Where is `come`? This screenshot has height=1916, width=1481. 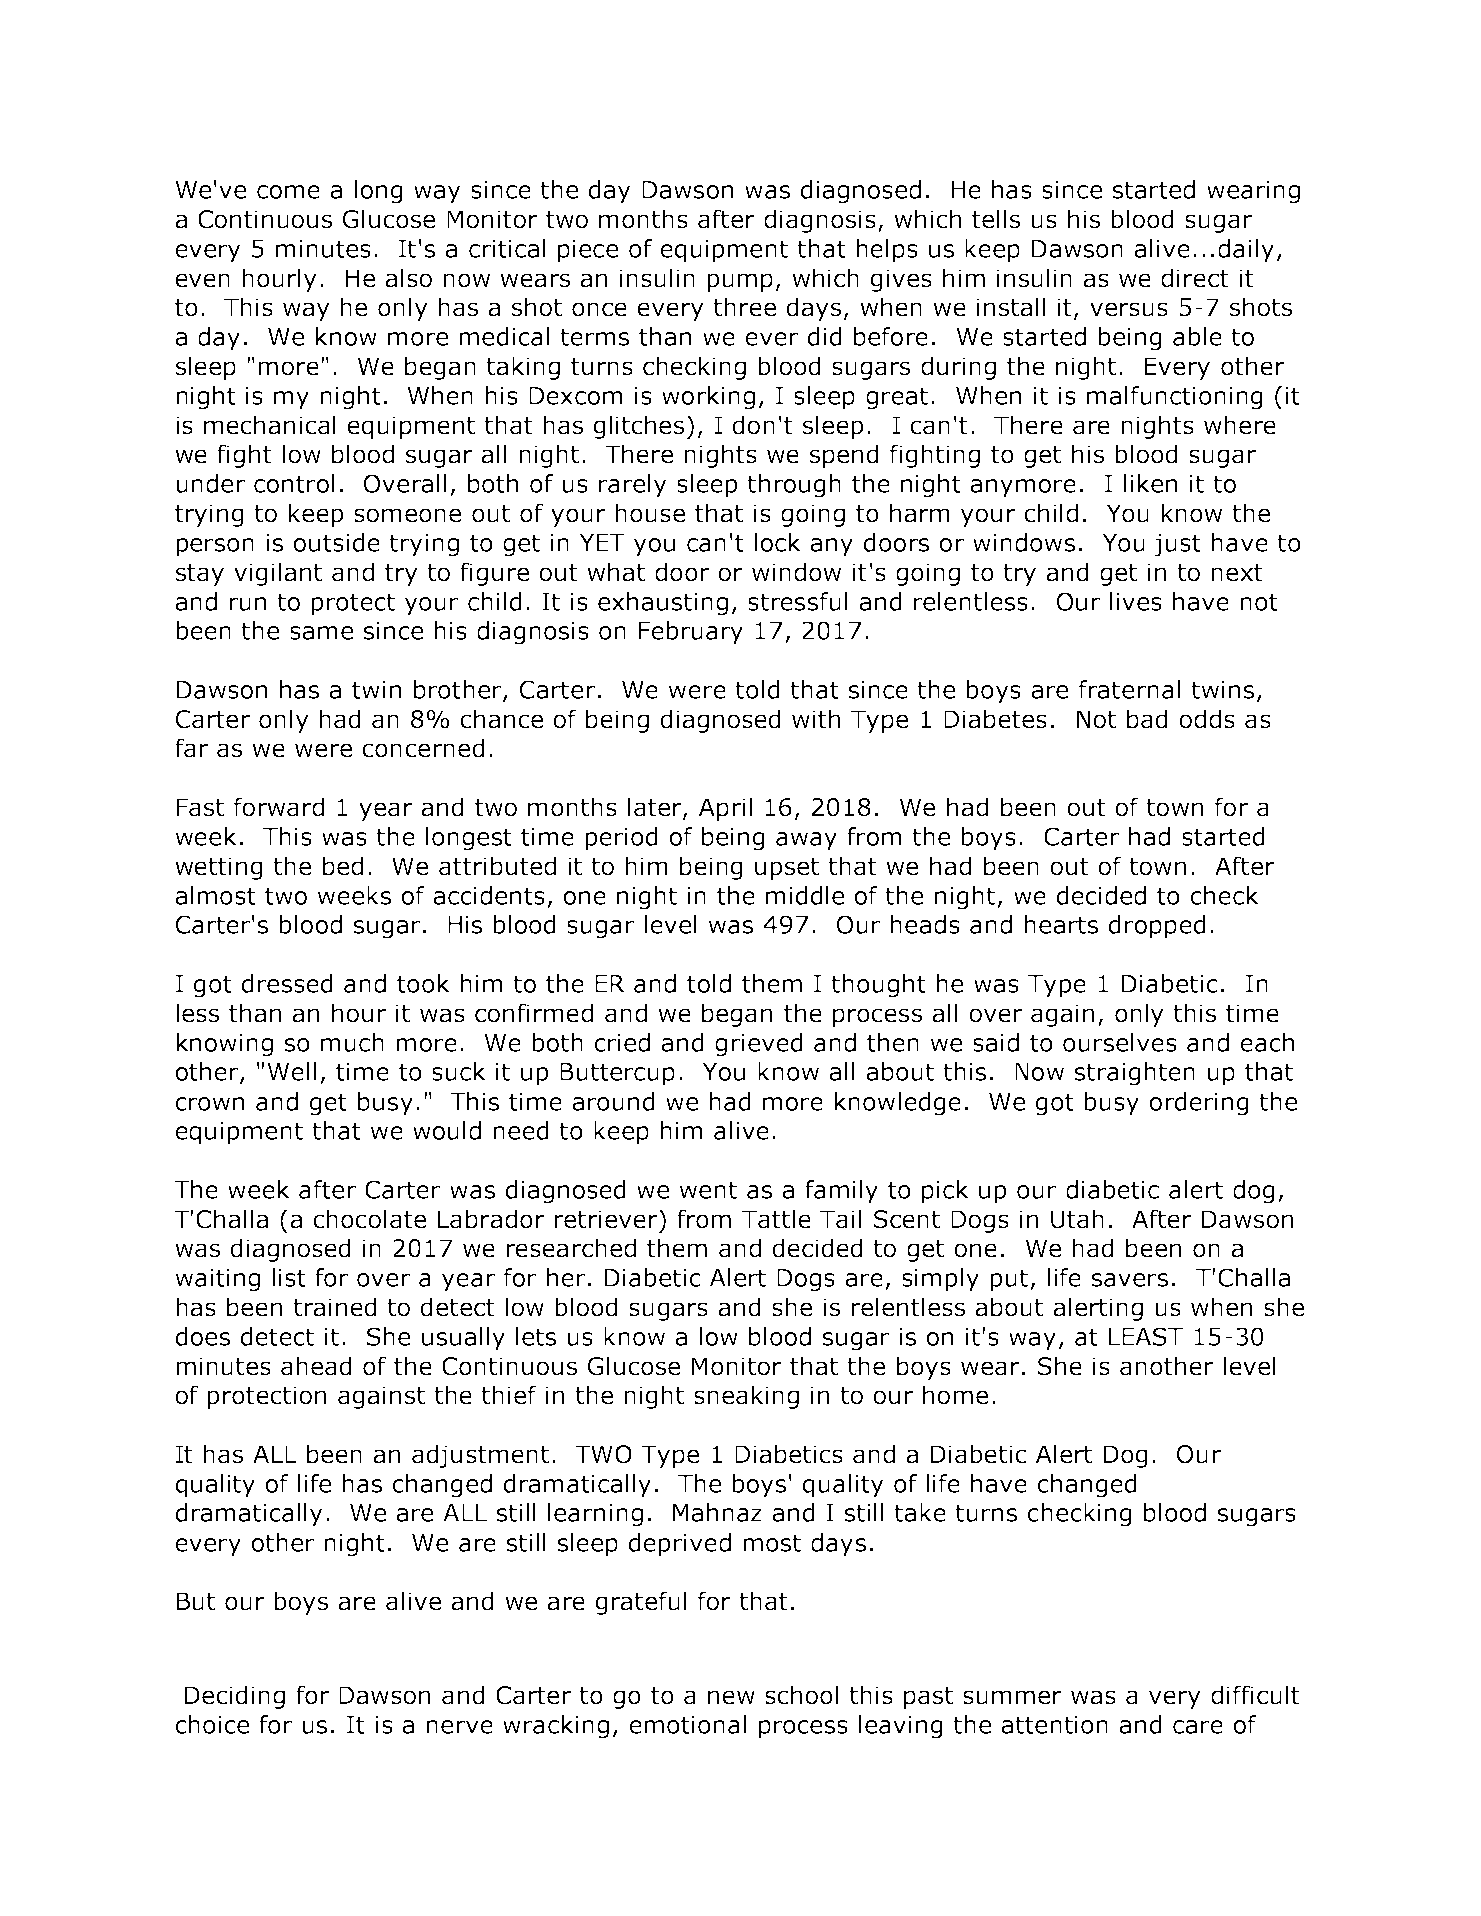 come is located at coordinates (288, 192).
